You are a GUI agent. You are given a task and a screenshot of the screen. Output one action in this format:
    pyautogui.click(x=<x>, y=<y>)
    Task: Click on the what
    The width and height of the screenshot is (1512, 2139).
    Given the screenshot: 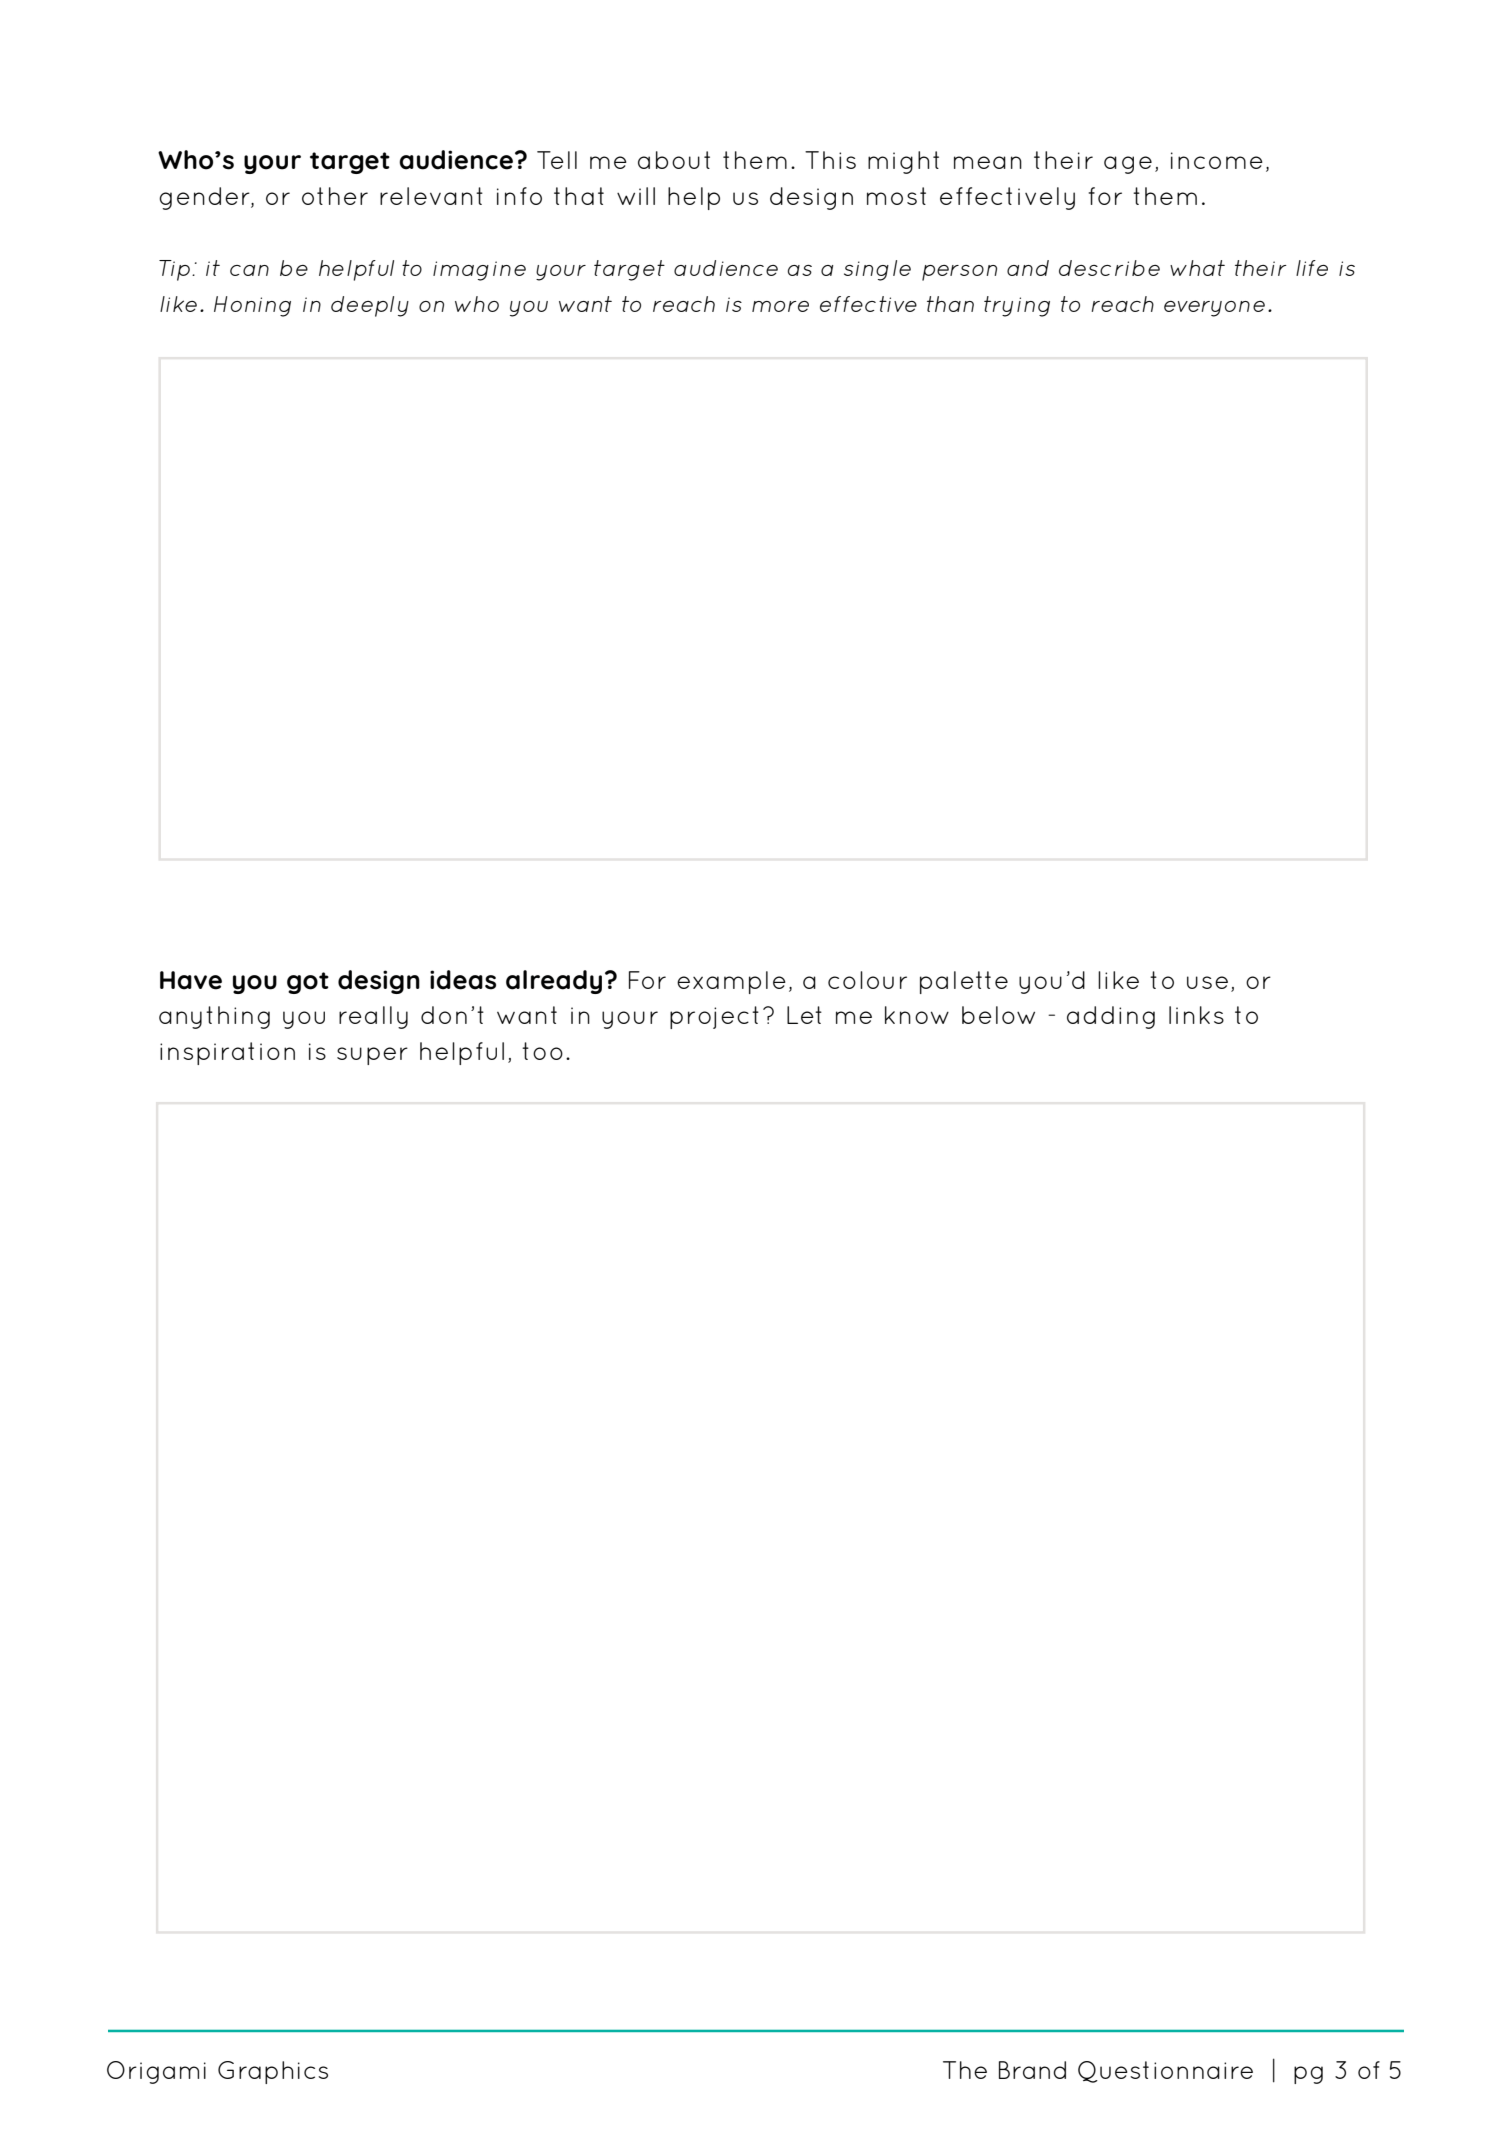 What is the action you would take?
    pyautogui.click(x=1197, y=268)
